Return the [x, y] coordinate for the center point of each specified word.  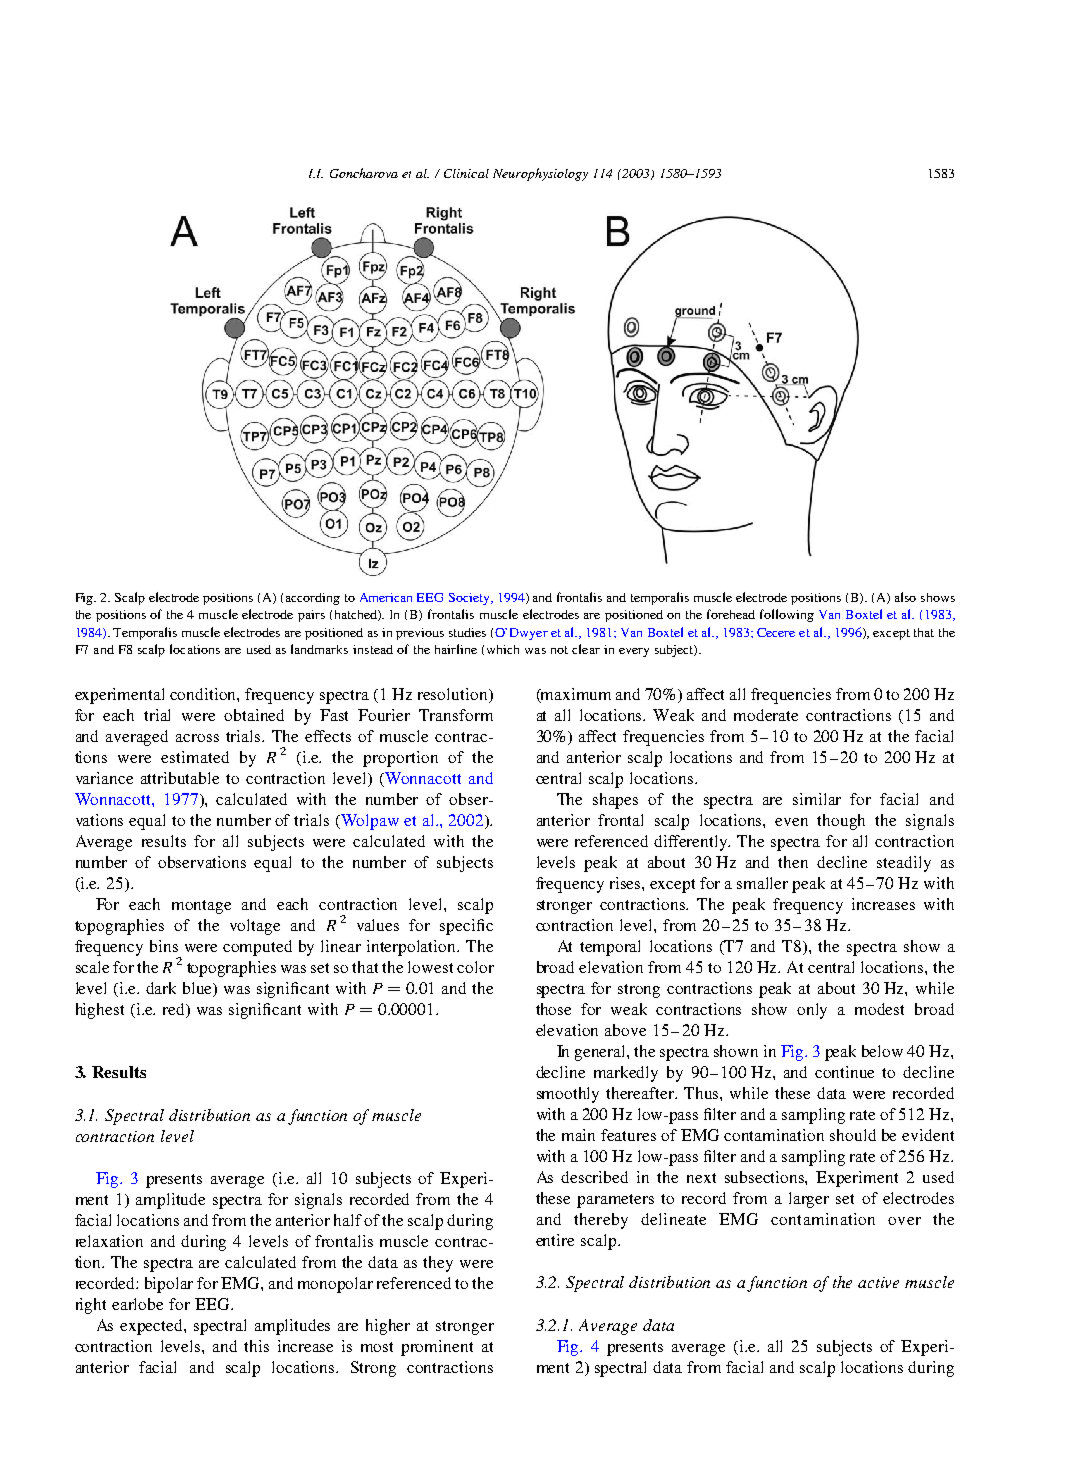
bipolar [169, 1285]
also [905, 597]
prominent [437, 1348]
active [878, 1282]
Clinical [466, 173]
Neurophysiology [540, 174]
